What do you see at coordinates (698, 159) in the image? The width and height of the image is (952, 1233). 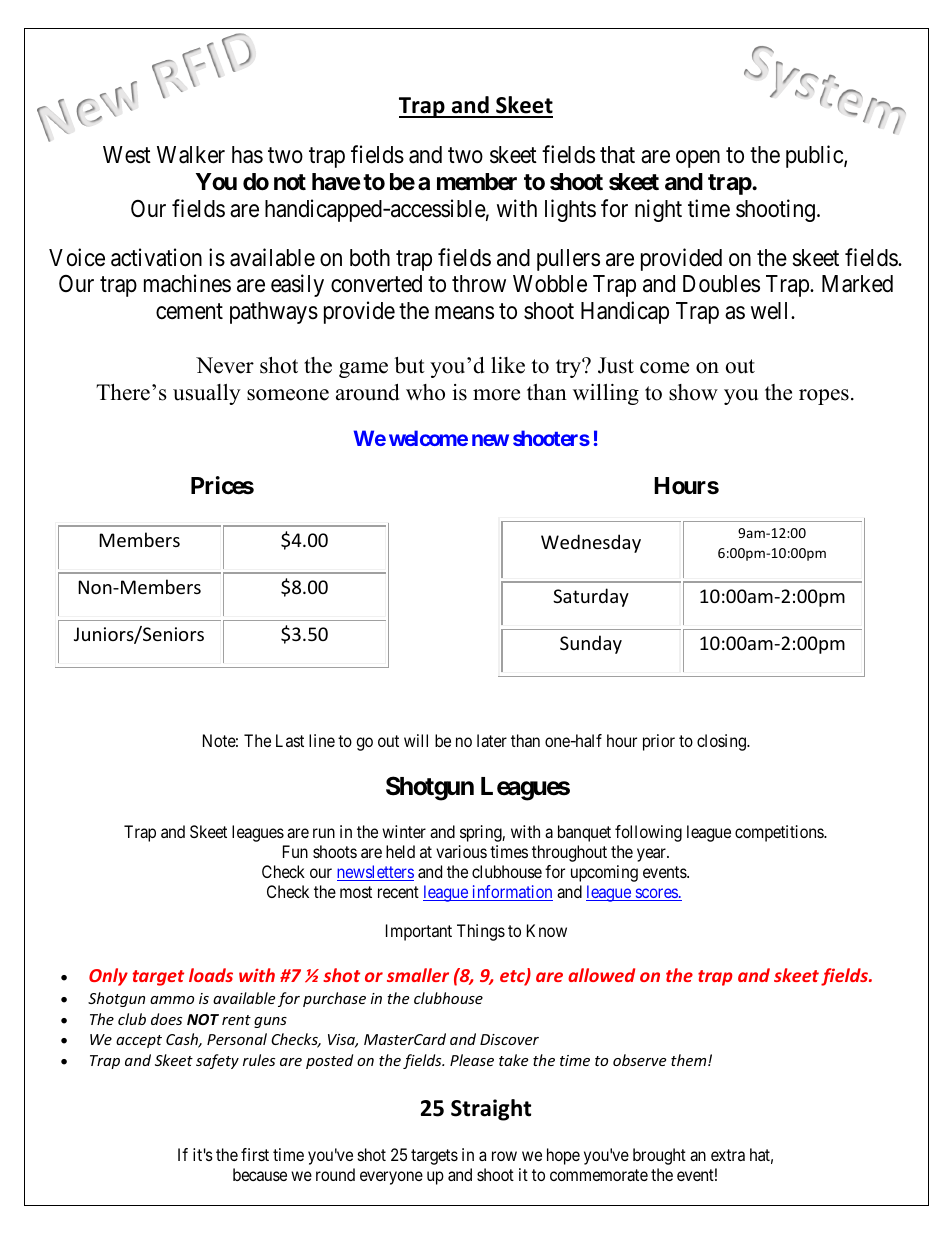 I see `open` at bounding box center [698, 159].
